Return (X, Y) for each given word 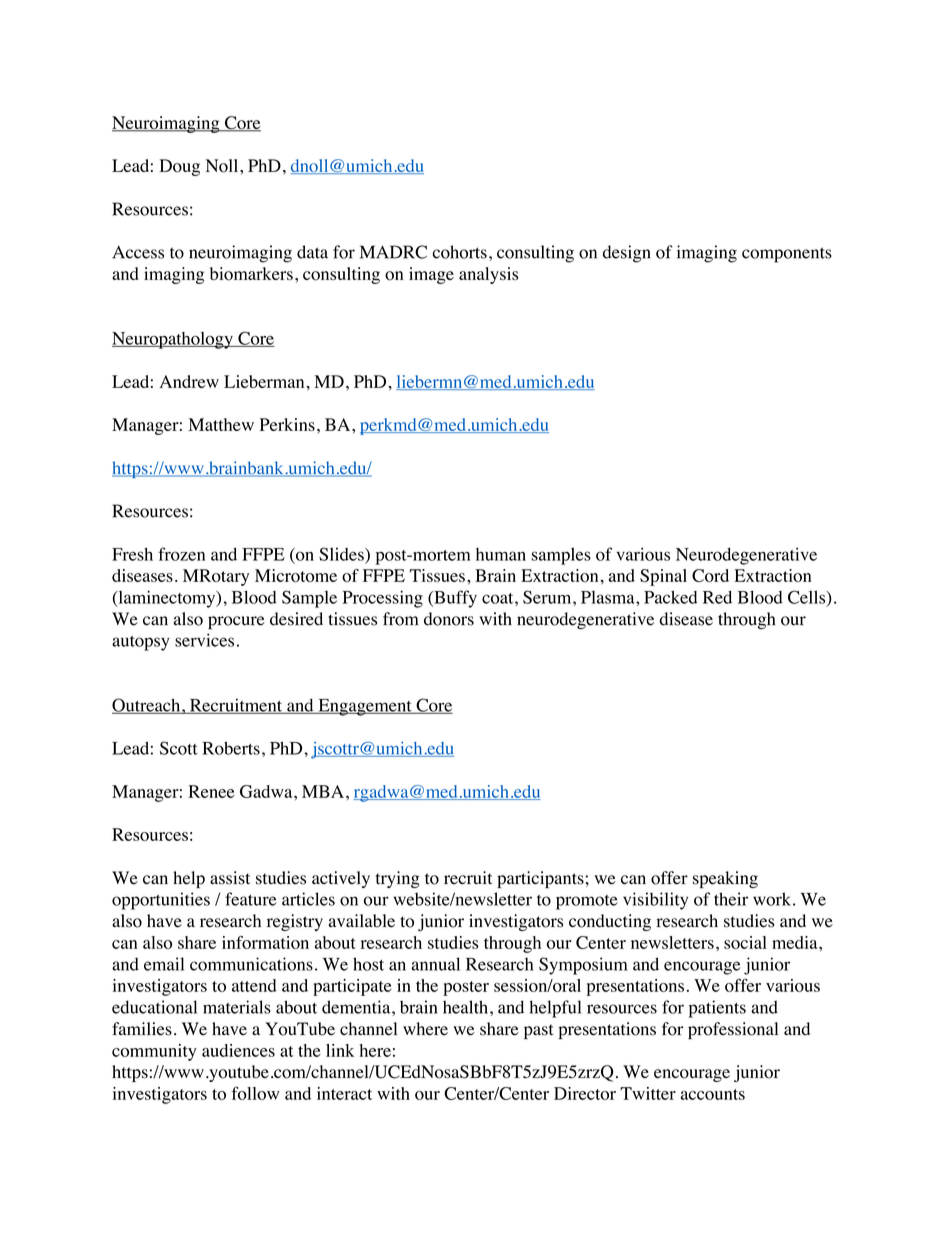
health (467, 1007)
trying (398, 879)
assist (230, 878)
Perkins (287, 424)
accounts (713, 1094)
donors (449, 619)
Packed (671, 597)
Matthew (221, 424)
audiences (238, 1050)
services (204, 640)
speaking (725, 879)
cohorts (459, 252)
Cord (710, 575)
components (787, 255)
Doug (179, 167)
